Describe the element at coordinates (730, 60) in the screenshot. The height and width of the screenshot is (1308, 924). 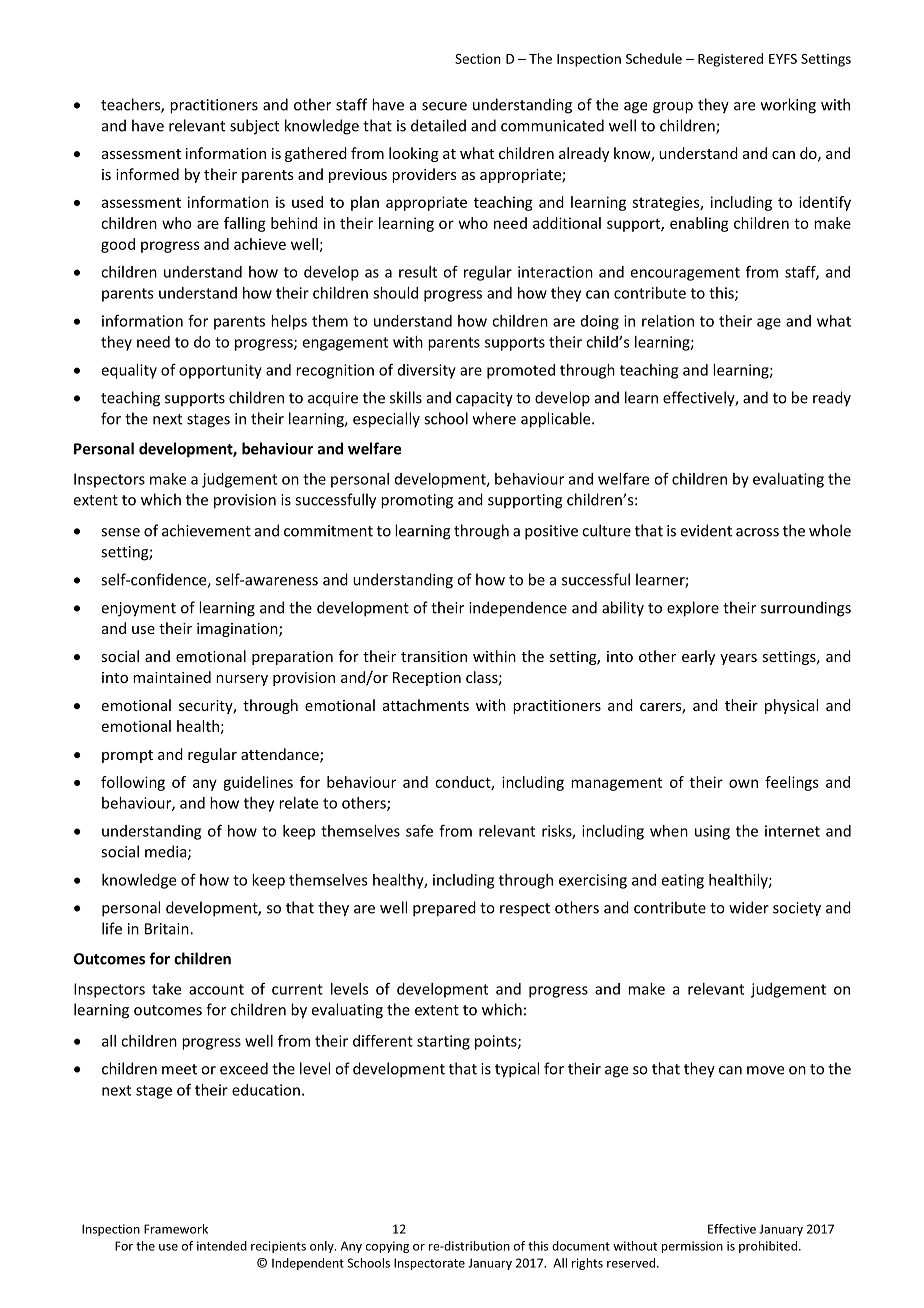
I see `Registered` at that location.
